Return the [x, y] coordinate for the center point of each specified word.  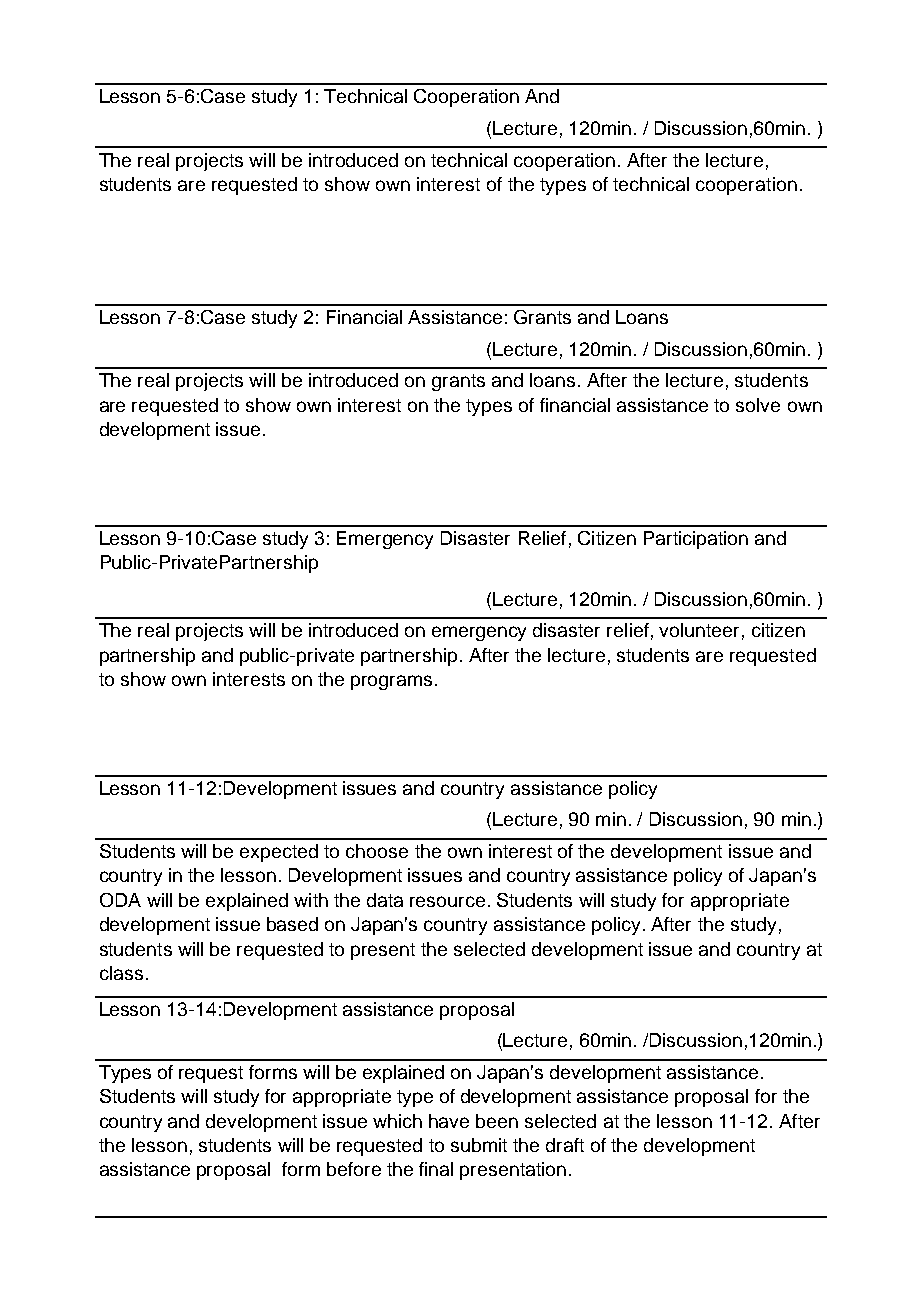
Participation [696, 540]
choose [377, 851]
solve [758, 405]
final [436, 1169]
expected [279, 853]
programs [391, 682]
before [354, 1169]
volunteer [699, 630]
